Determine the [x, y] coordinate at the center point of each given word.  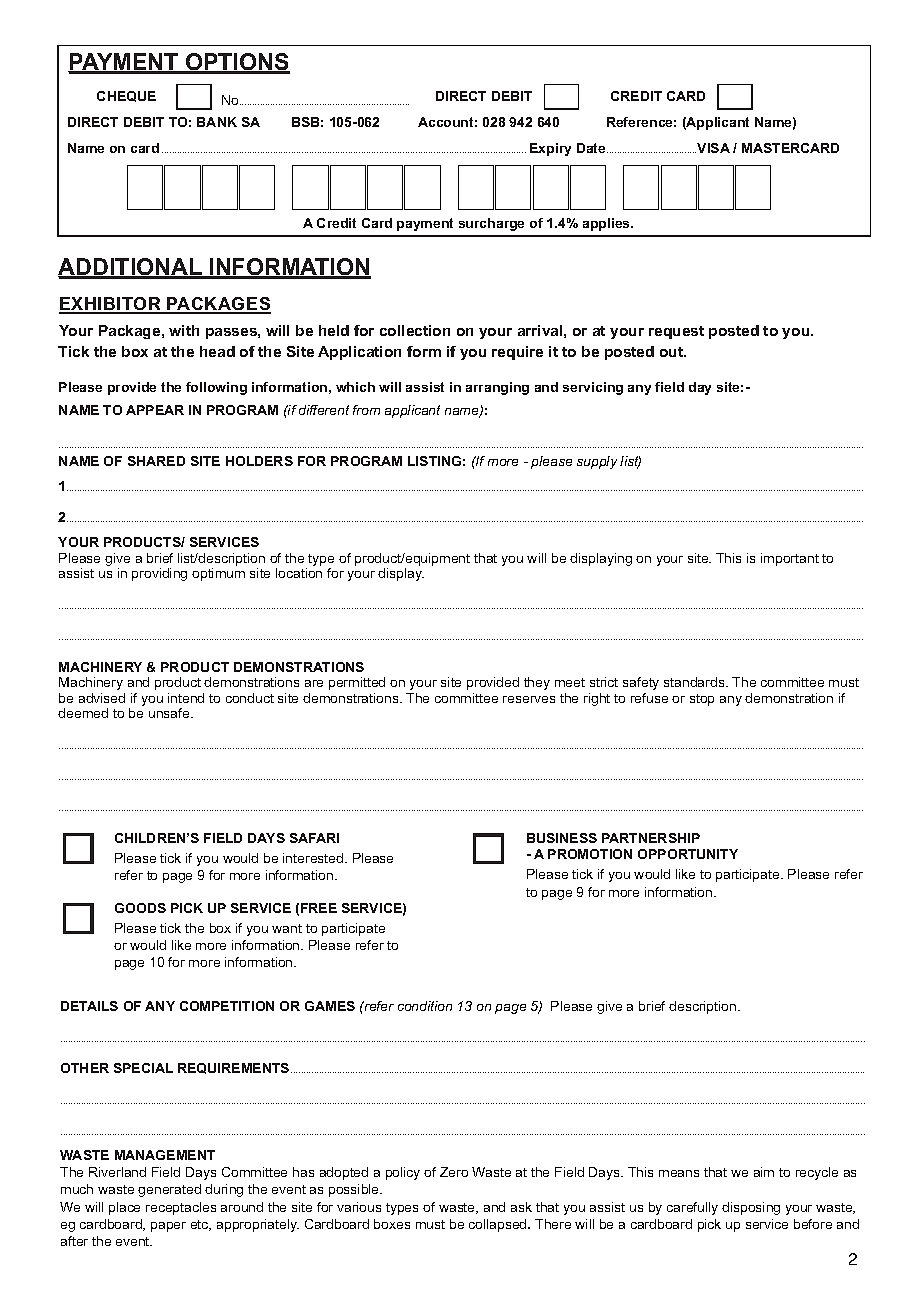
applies [607, 224]
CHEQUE [126, 96]
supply [597, 462]
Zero [454, 1172]
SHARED [156, 461]
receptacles [181, 1208]
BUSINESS [562, 838]
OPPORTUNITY [688, 854]
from [366, 410]
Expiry [550, 149]
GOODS [140, 908]
